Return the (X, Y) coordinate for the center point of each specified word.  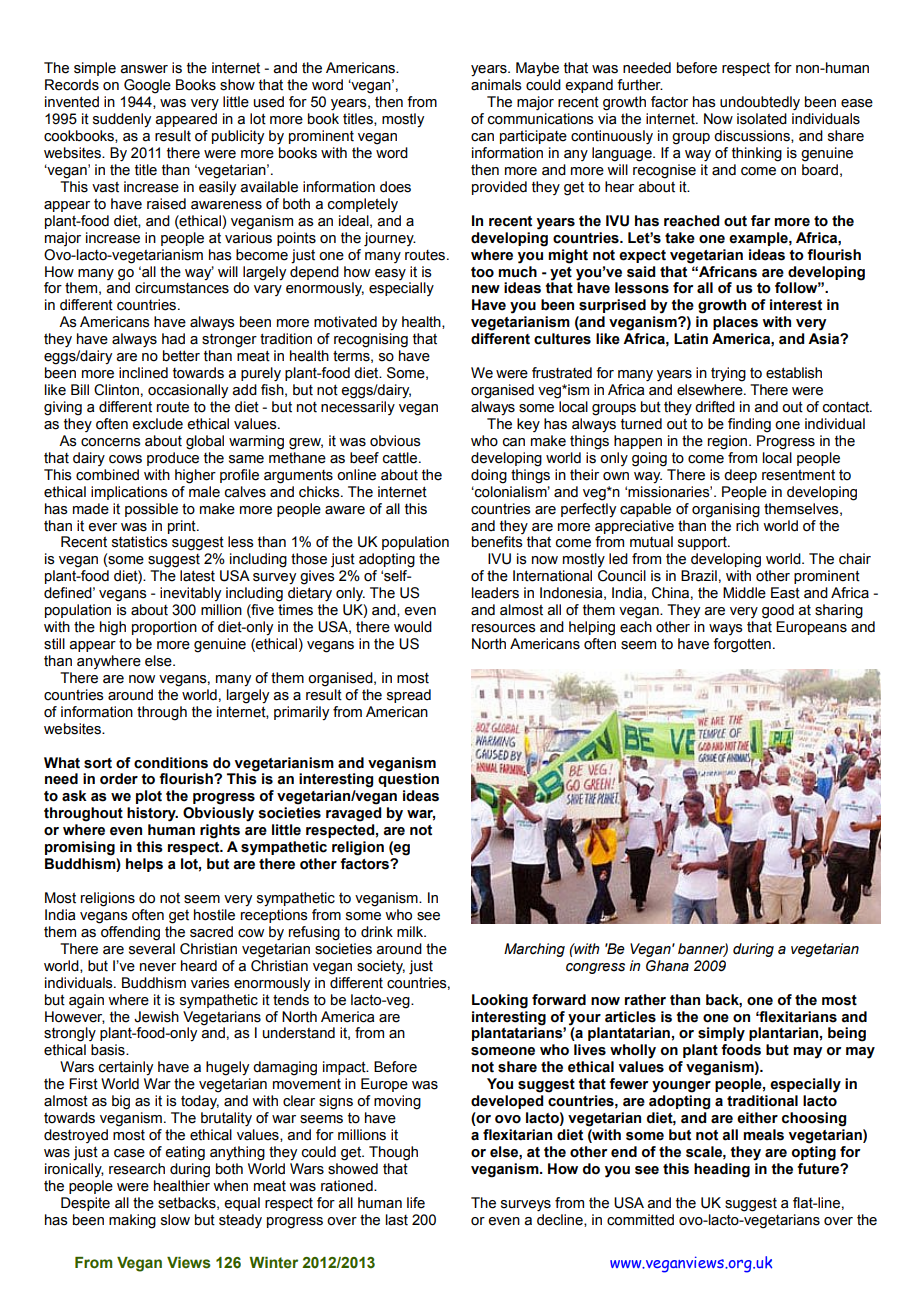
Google (147, 86)
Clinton (116, 390)
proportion (164, 628)
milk (411, 931)
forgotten (742, 645)
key (528, 425)
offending (130, 933)
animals (496, 85)
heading (722, 1170)
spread (409, 696)
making (132, 1221)
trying (728, 374)
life (416, 1203)
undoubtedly (760, 103)
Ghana (667, 966)
